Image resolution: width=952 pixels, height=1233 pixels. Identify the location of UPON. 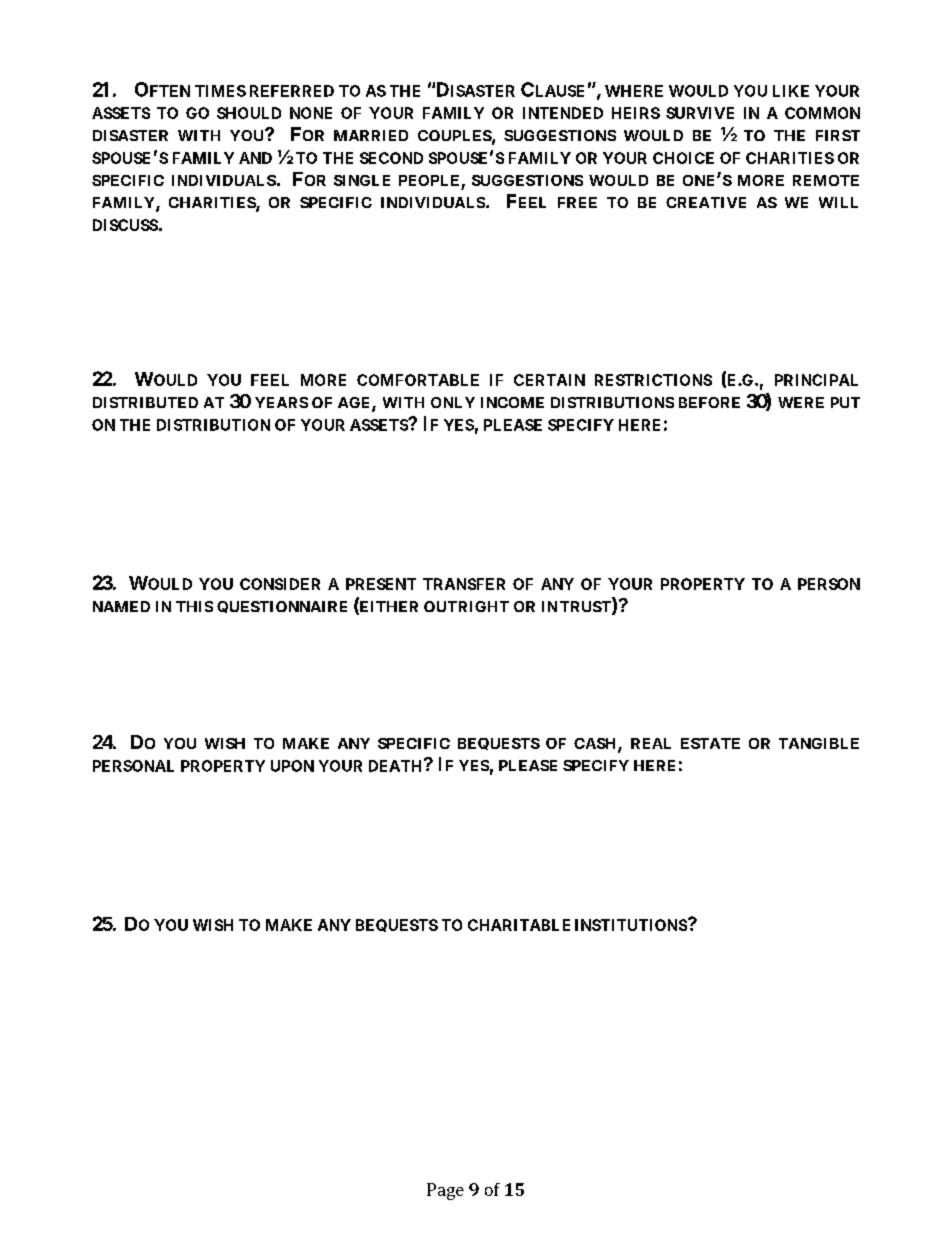
(292, 766).
